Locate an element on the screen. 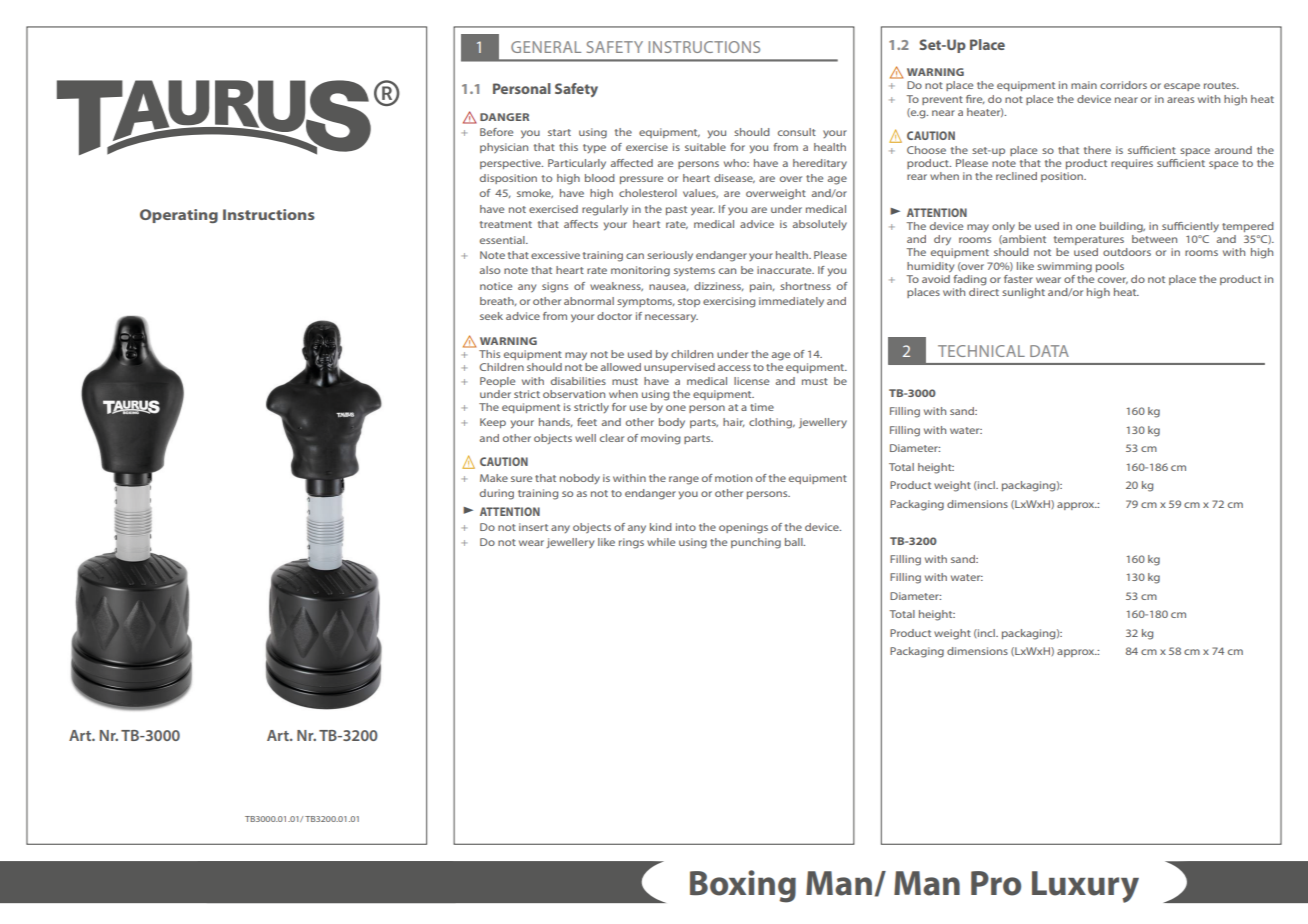 Image resolution: width=1308 pixels, height=924 pixels. DATA is located at coordinates (1049, 351).
